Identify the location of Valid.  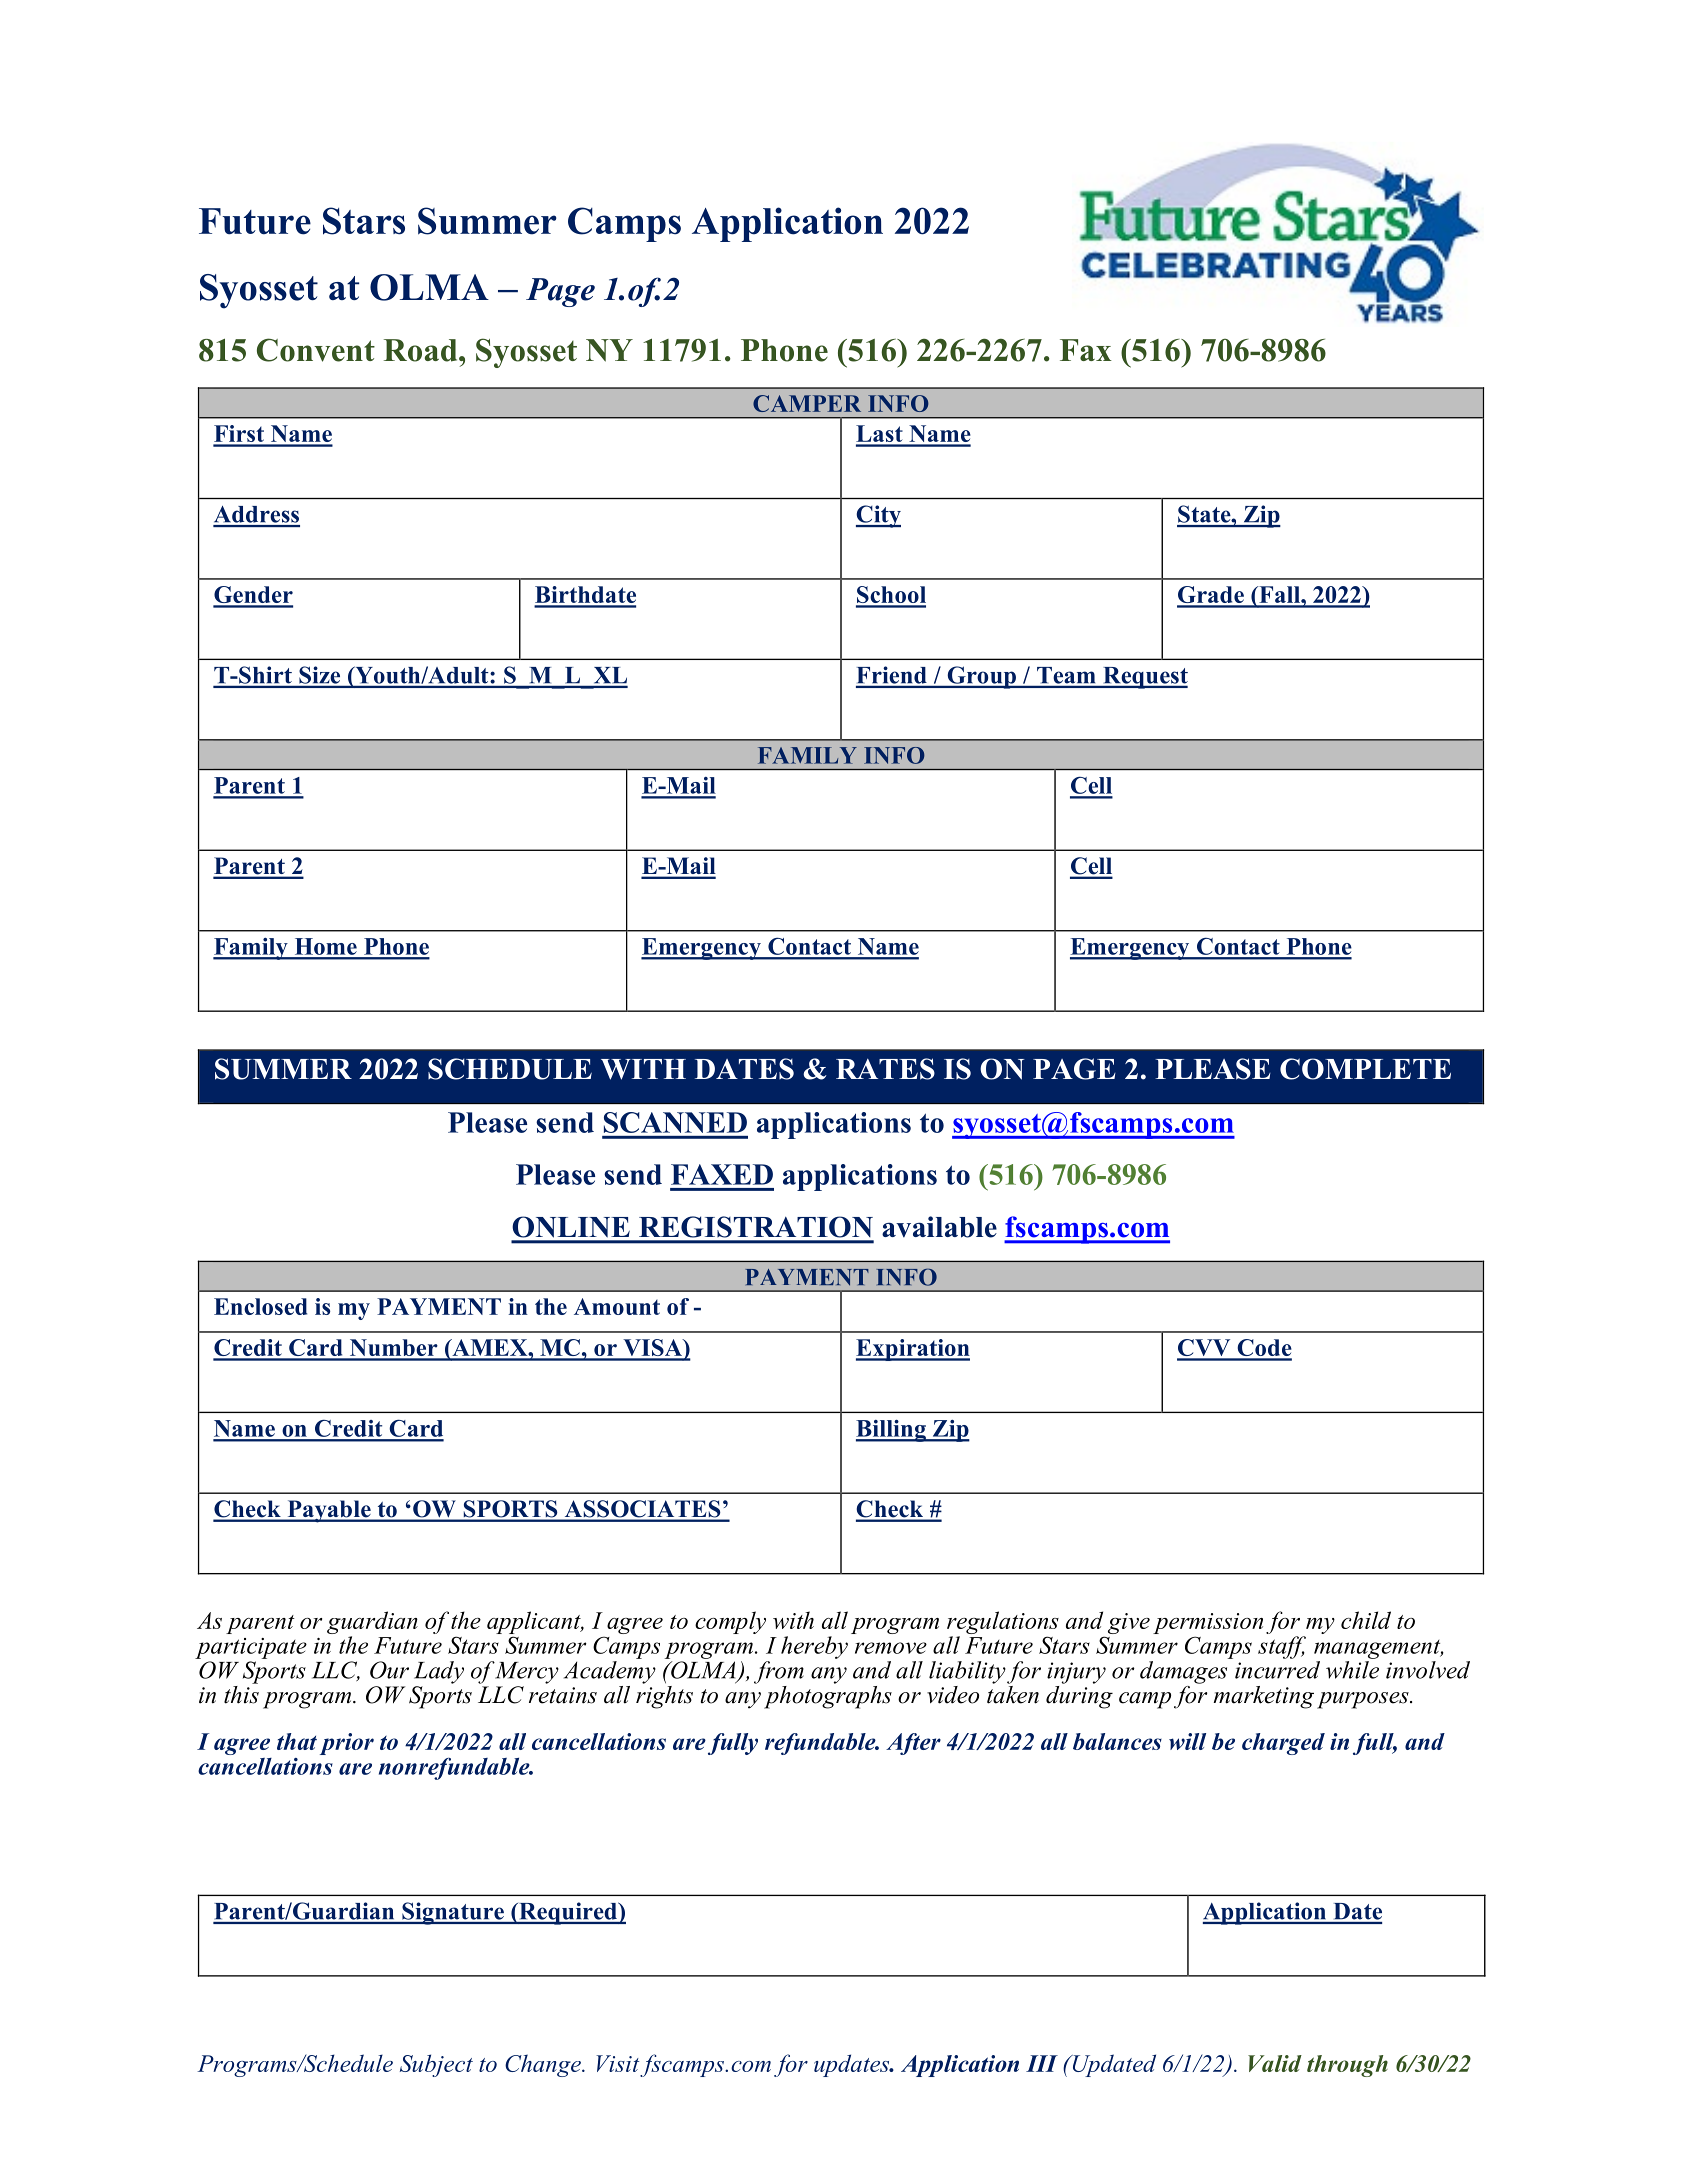
(1275, 2063).
